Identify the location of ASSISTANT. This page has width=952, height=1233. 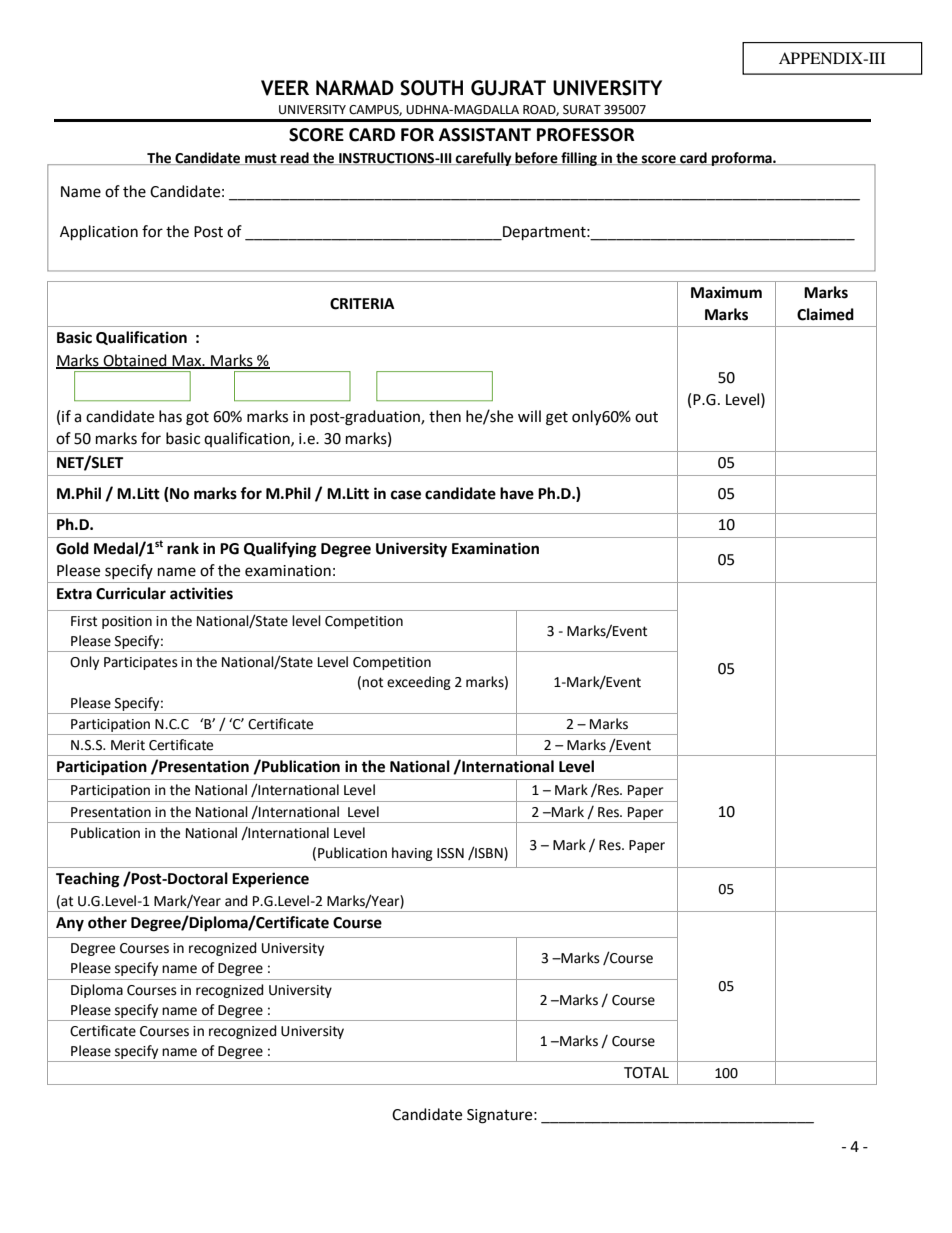
(485, 135).
